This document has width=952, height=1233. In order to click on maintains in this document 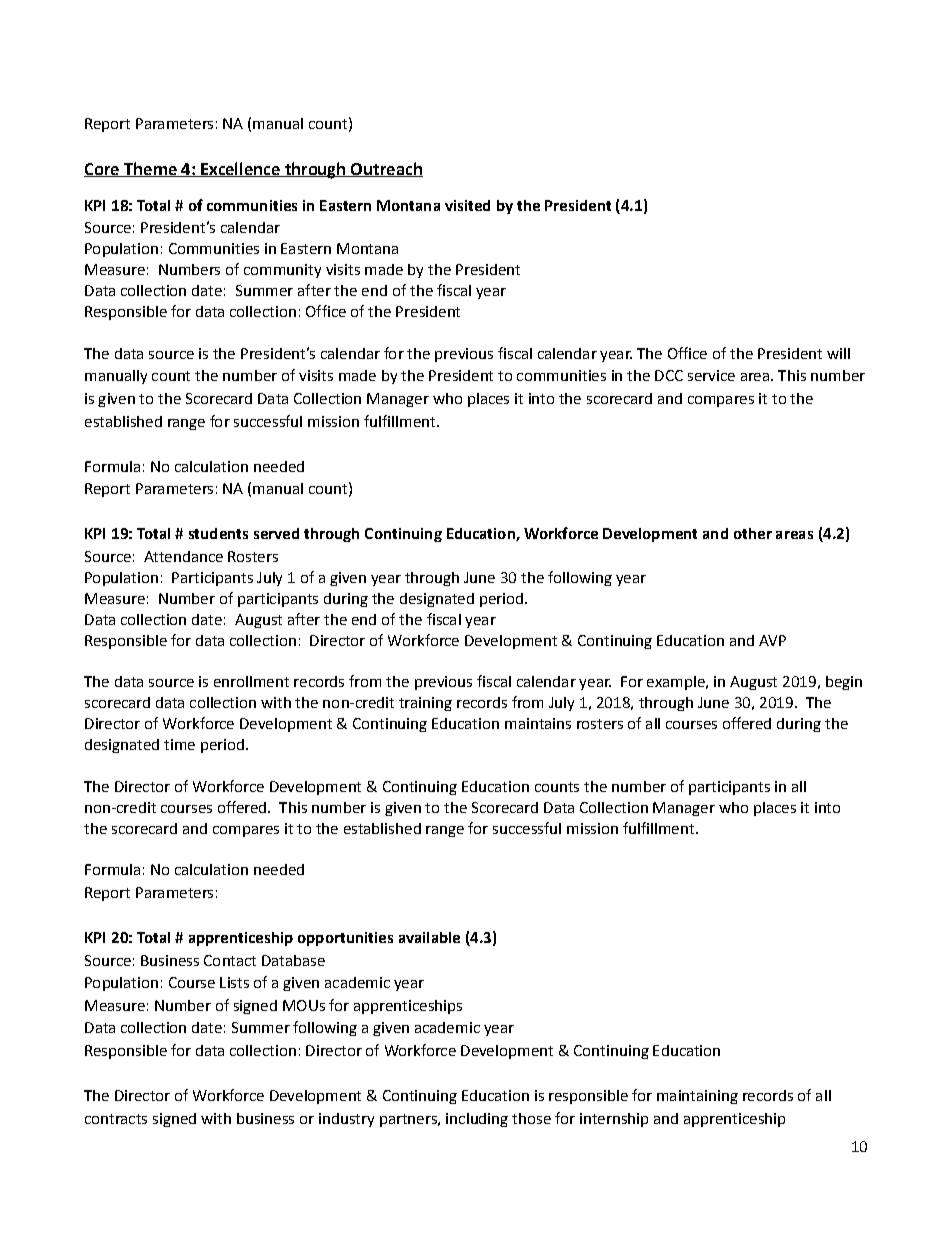, I will do `click(538, 723)`.
